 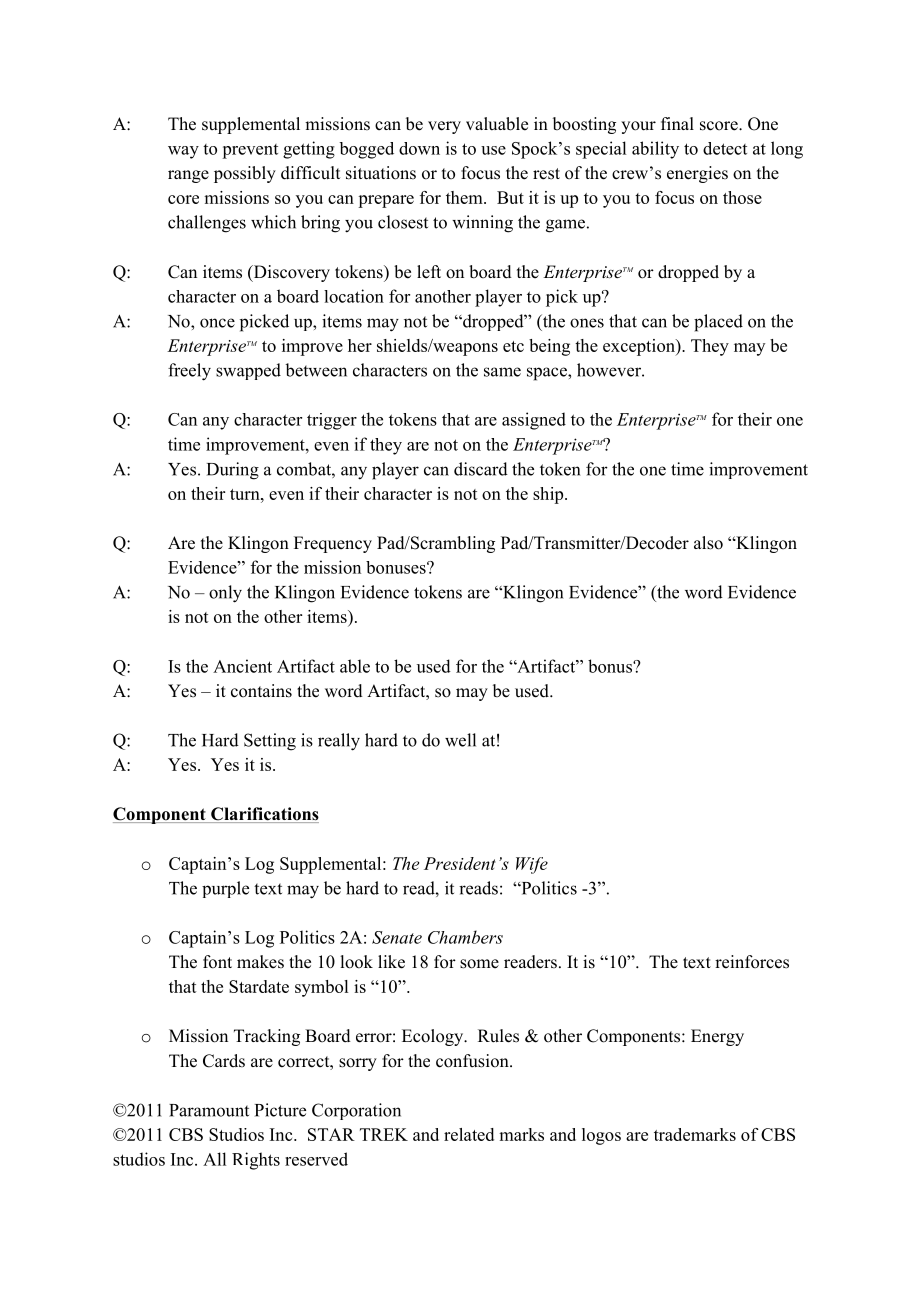 What do you see at coordinates (465, 197) in the document?
I see `them` at bounding box center [465, 197].
